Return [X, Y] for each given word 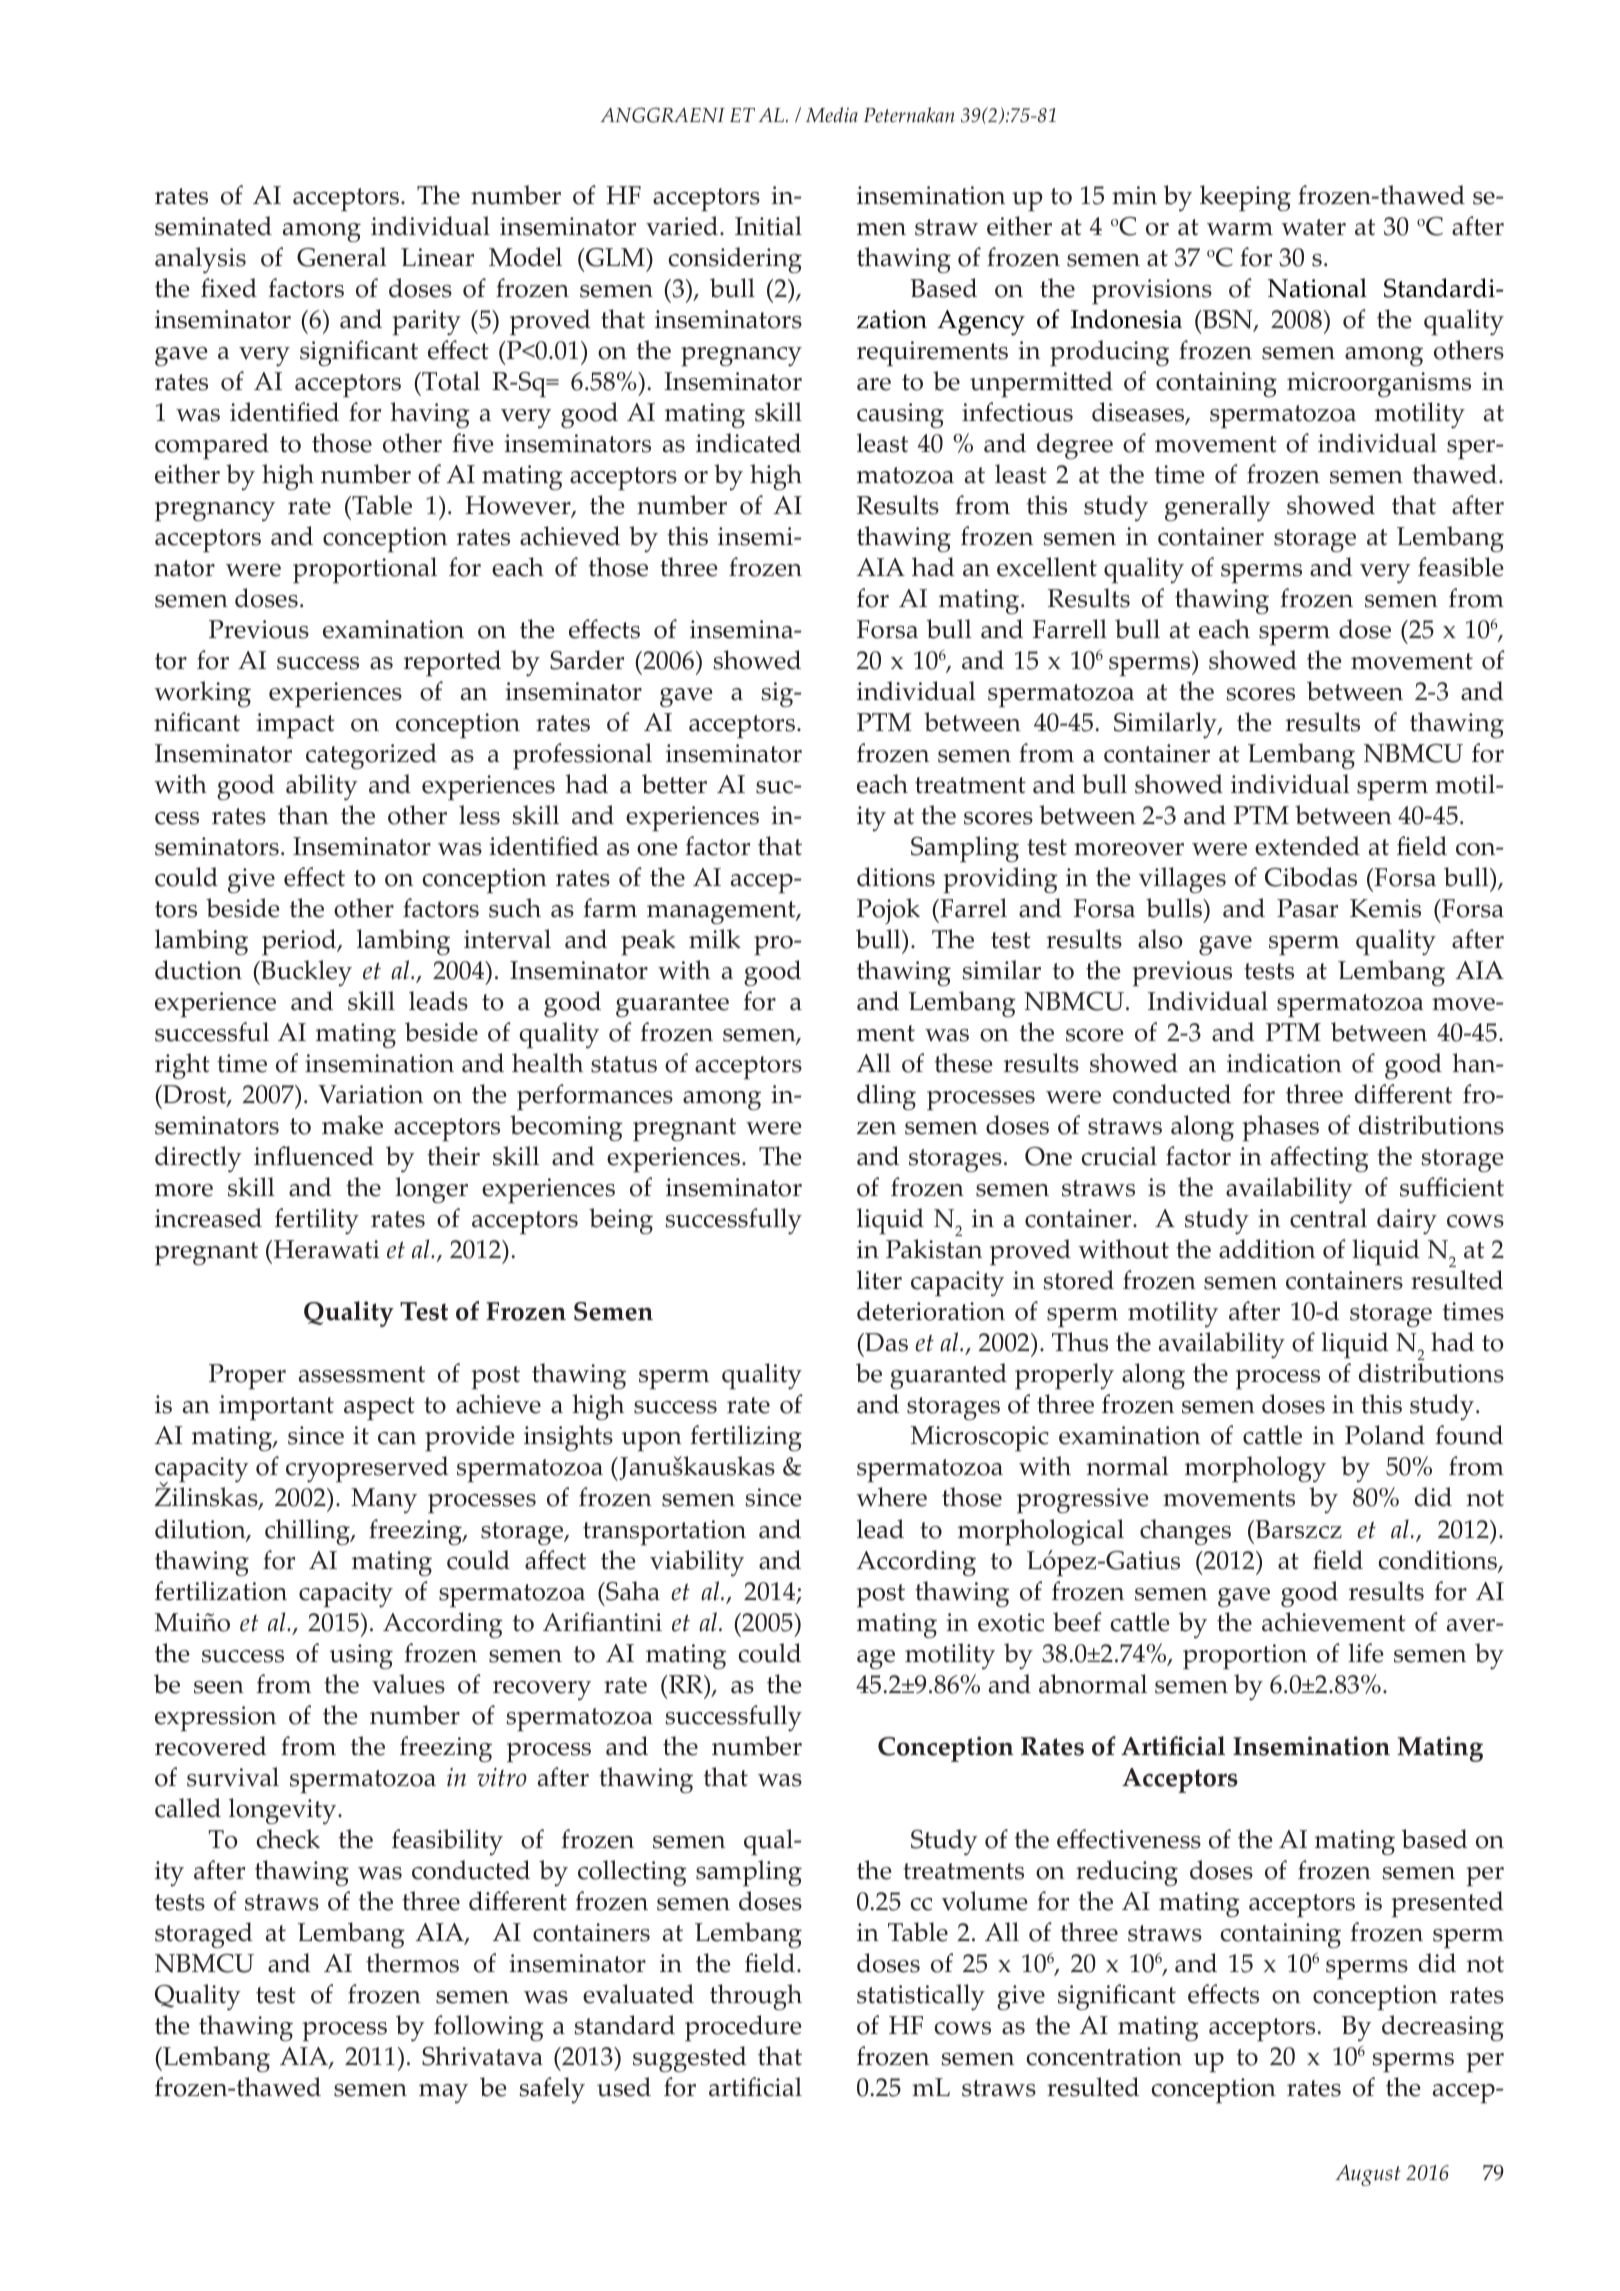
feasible [1461, 567]
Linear [437, 257]
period [300, 942]
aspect [379, 1409]
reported [452, 663]
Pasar [1307, 908]
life [1366, 1653]
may [443, 2094]
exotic [1011, 1622]
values [408, 1684]
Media [832, 115]
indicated [748, 443]
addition [1267, 1249]
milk [715, 938]
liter [879, 1280]
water [1313, 227]
